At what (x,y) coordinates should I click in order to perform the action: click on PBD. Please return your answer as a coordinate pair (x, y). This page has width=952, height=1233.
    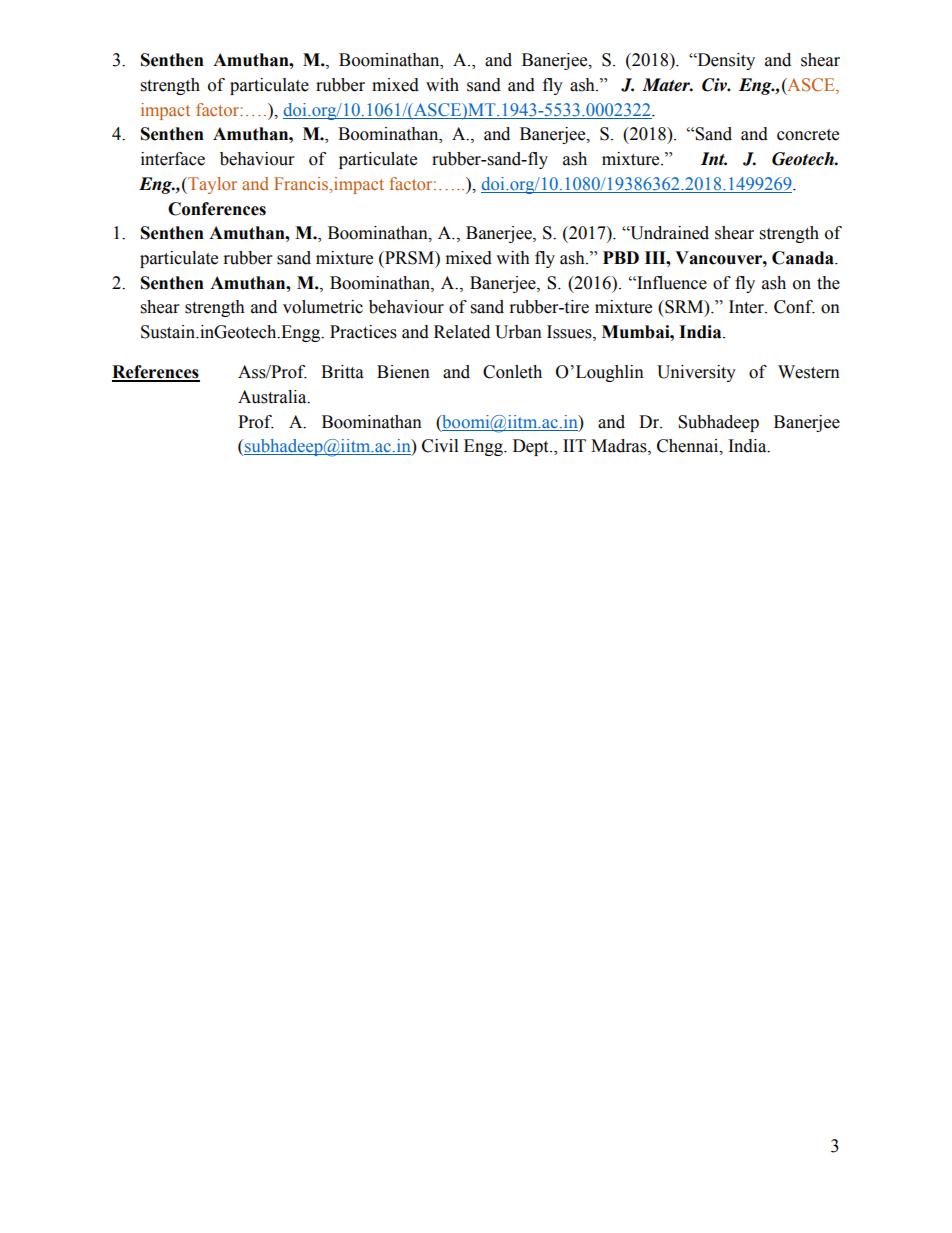
    Looking at the image, I should click on (621, 257).
